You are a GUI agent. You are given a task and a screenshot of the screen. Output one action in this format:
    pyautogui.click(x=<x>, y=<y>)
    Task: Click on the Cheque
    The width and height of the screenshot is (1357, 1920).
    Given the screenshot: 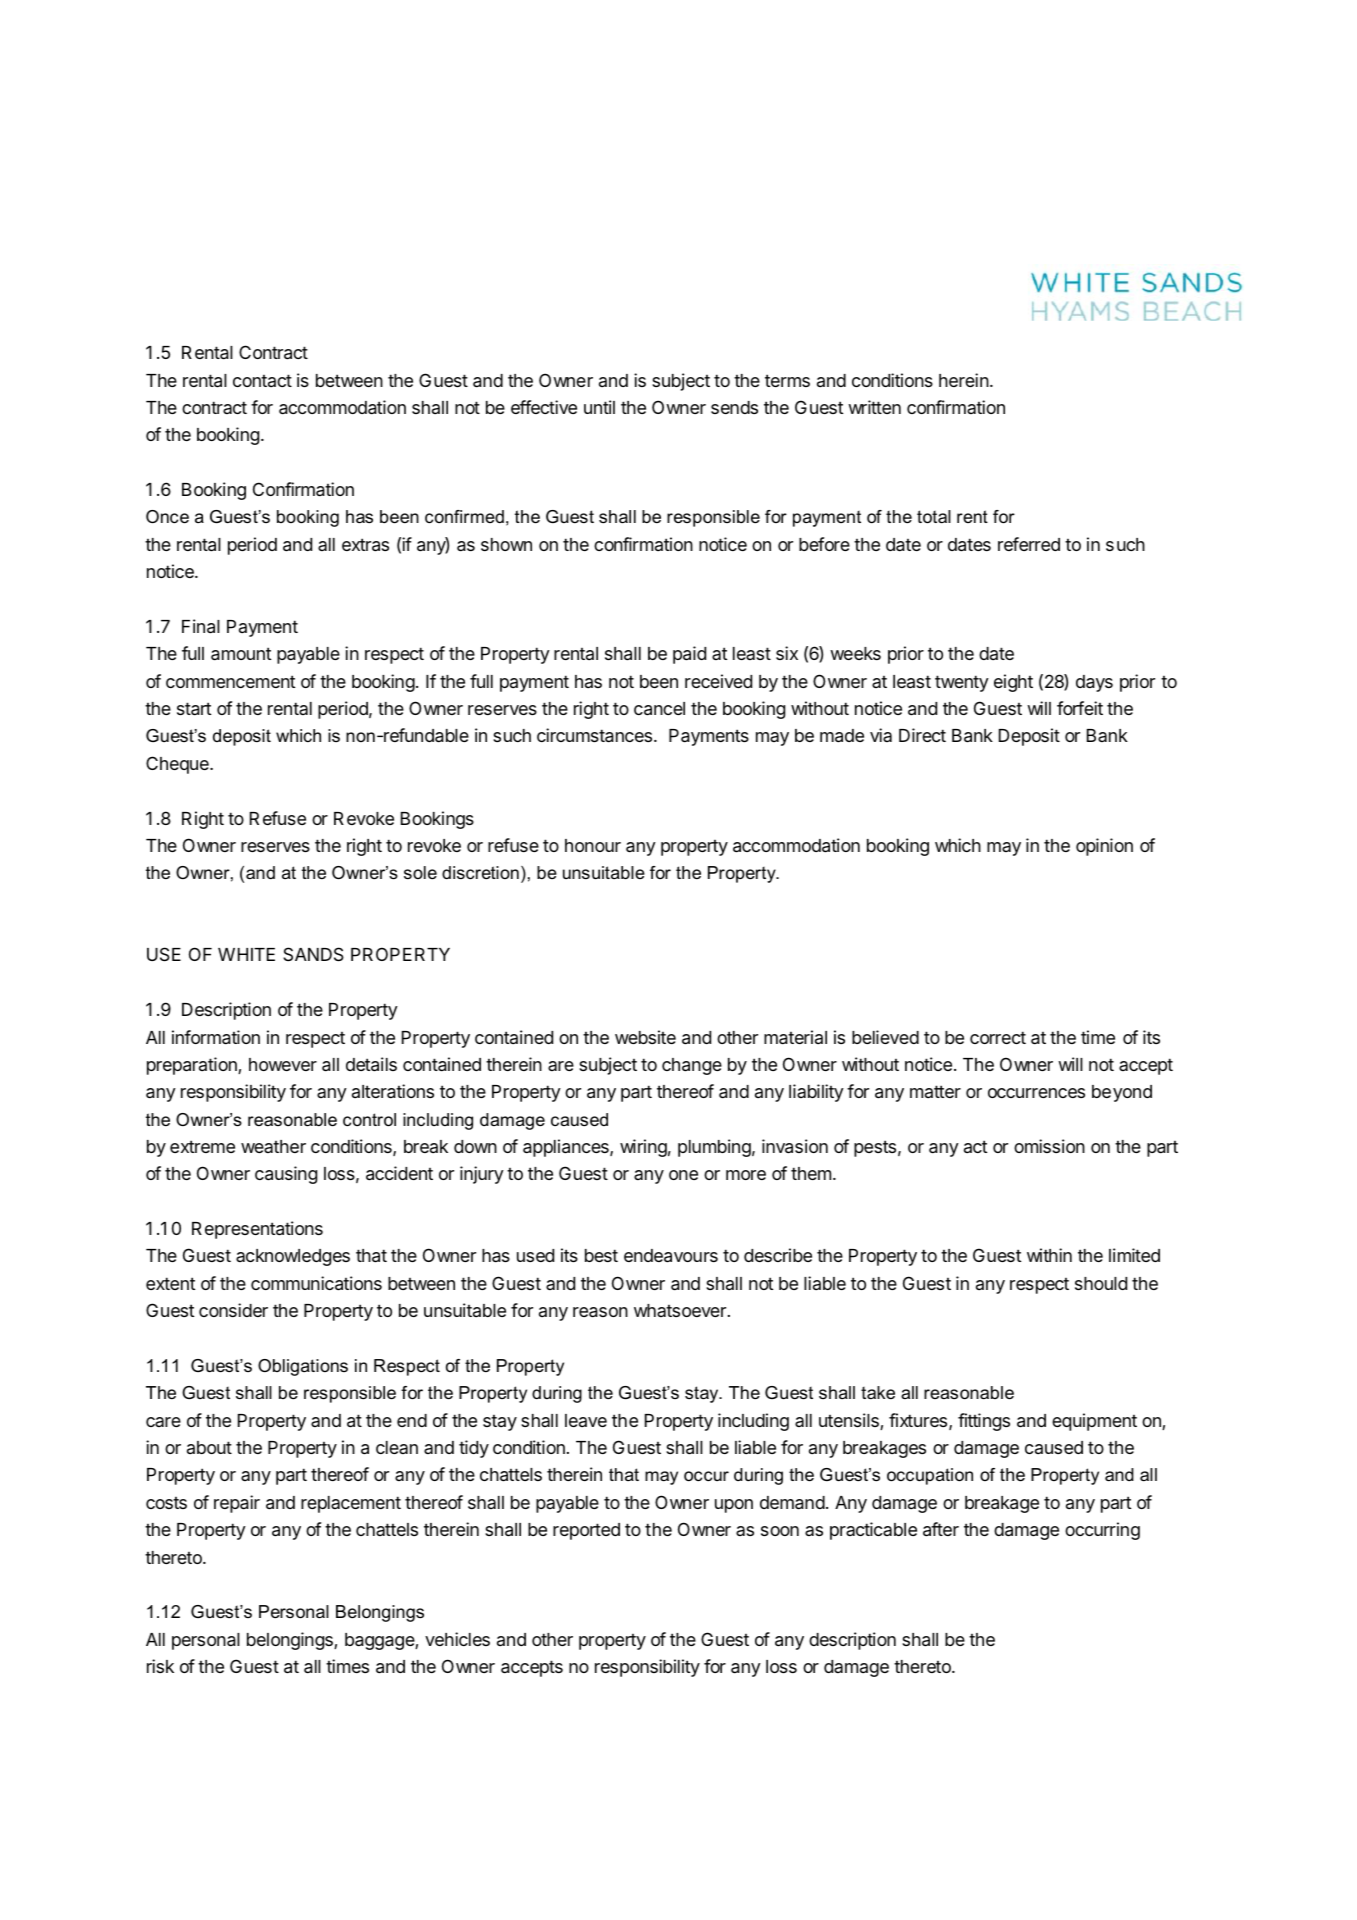 What is the action you would take?
    pyautogui.click(x=178, y=765)
